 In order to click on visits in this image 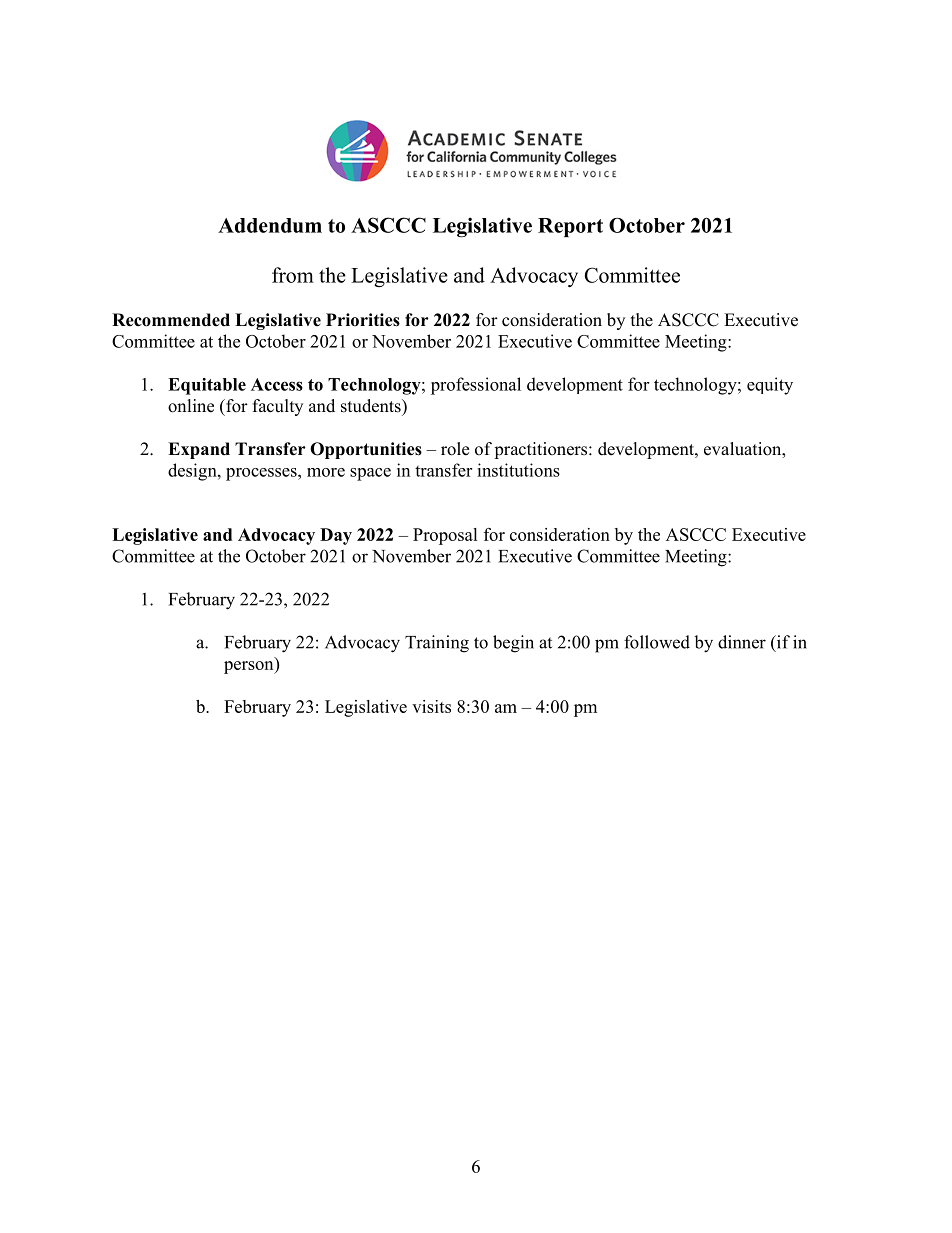, I will do `click(431, 706)`.
